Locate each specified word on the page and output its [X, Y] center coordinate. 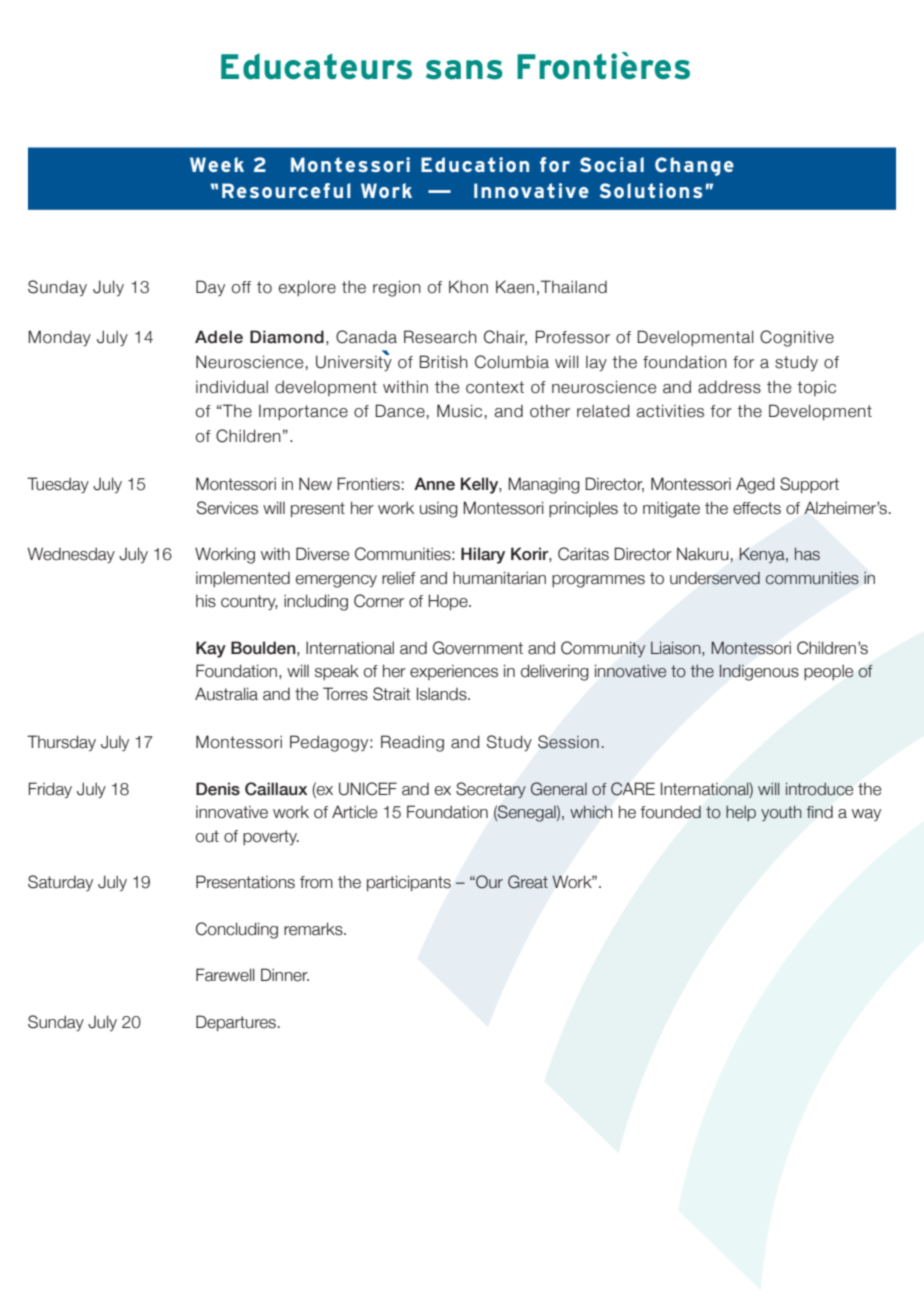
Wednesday [71, 555]
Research [440, 337]
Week [217, 164]
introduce [819, 789]
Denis [218, 789]
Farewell [225, 975]
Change [694, 166]
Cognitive [797, 338]
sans [464, 70]
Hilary [483, 555]
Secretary [491, 790]
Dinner [285, 975]
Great [528, 882]
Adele [219, 337]
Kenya [763, 555]
